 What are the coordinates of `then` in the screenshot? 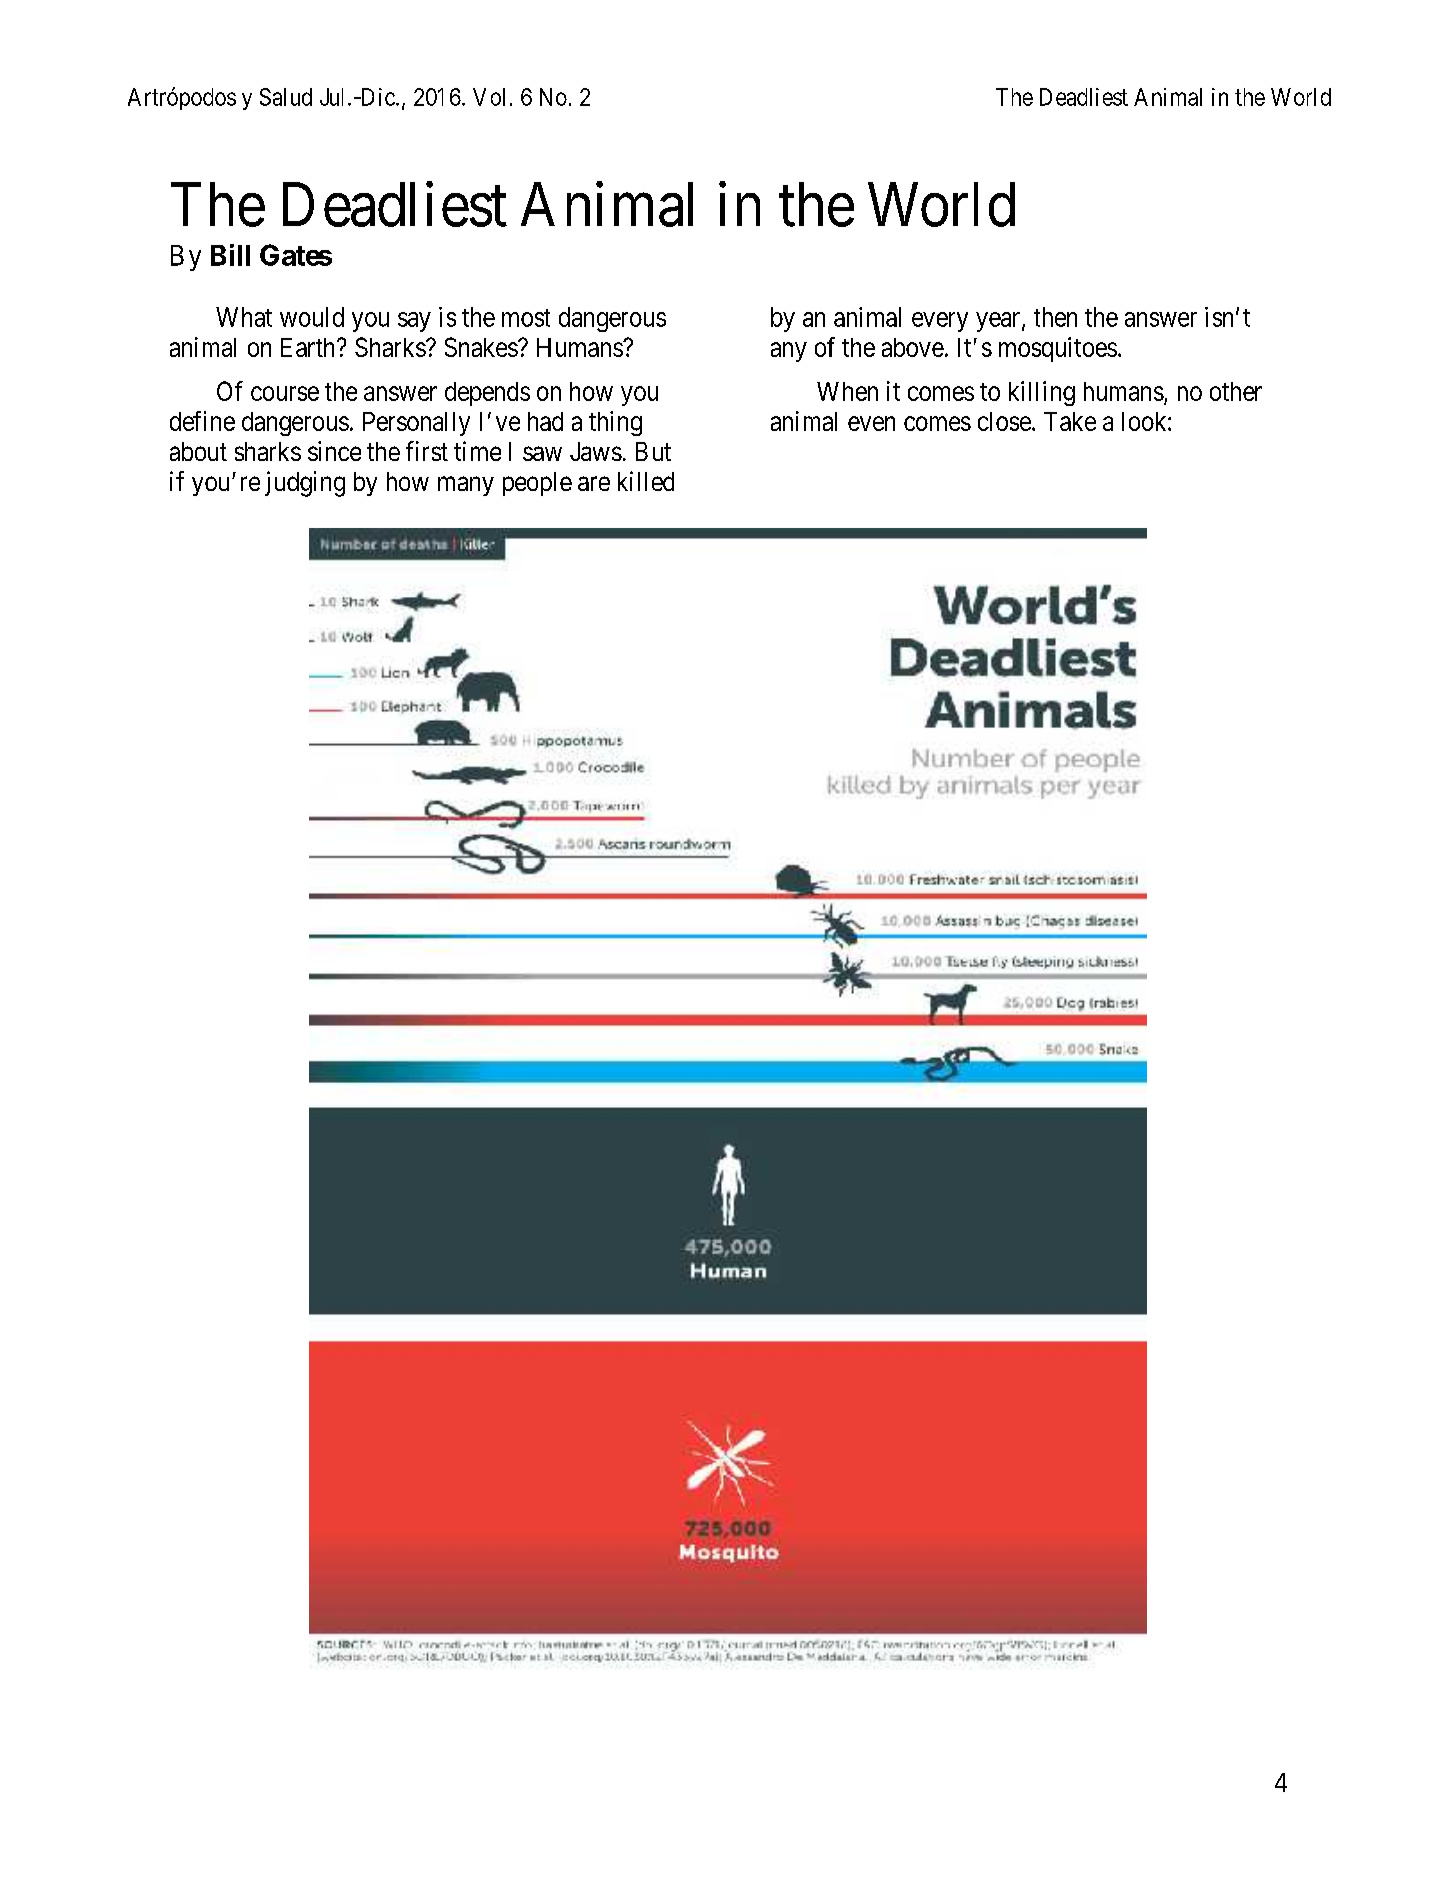 It's located at (1055, 317).
